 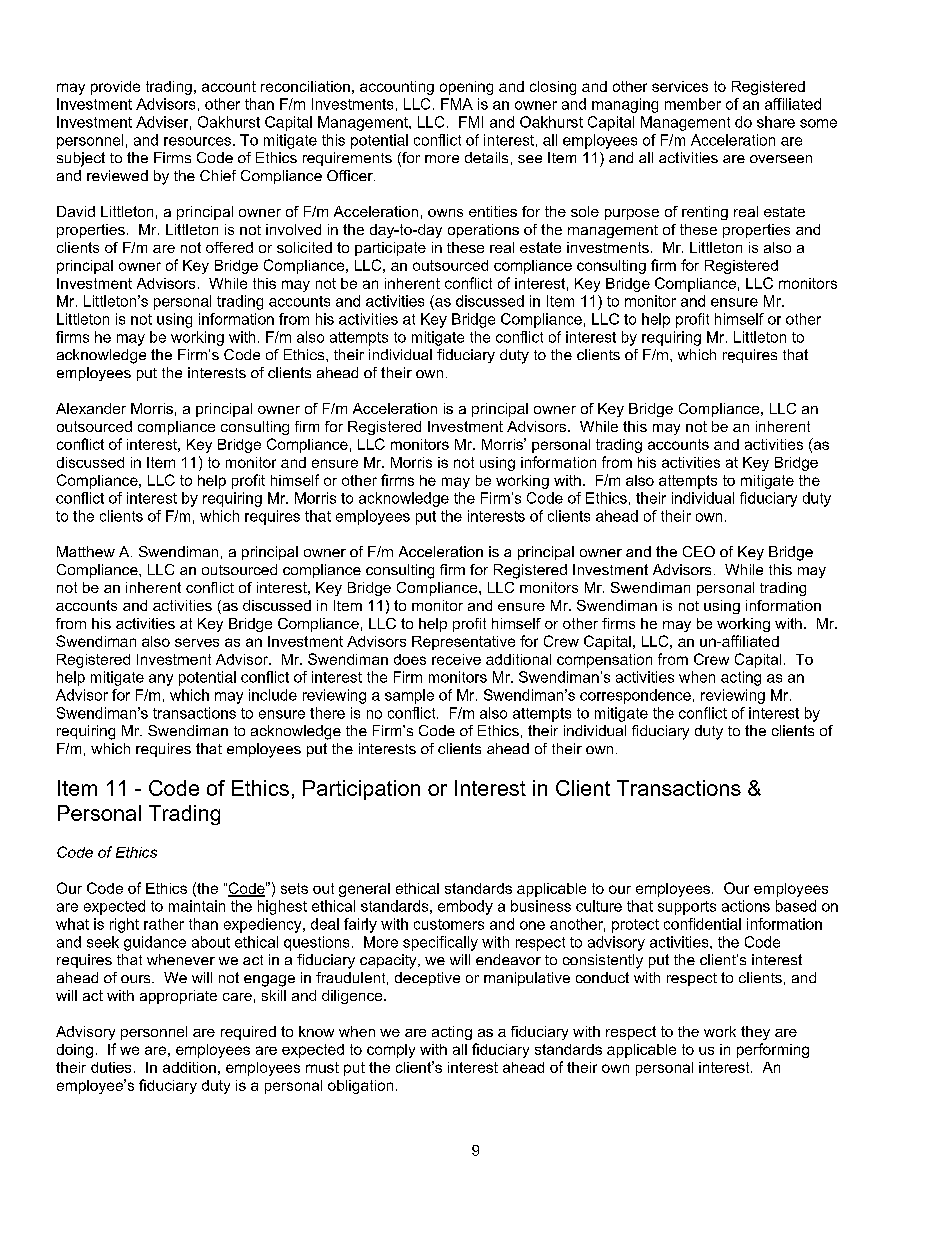 What do you see at coordinates (705, 213) in the screenshot?
I see `renting` at bounding box center [705, 213].
